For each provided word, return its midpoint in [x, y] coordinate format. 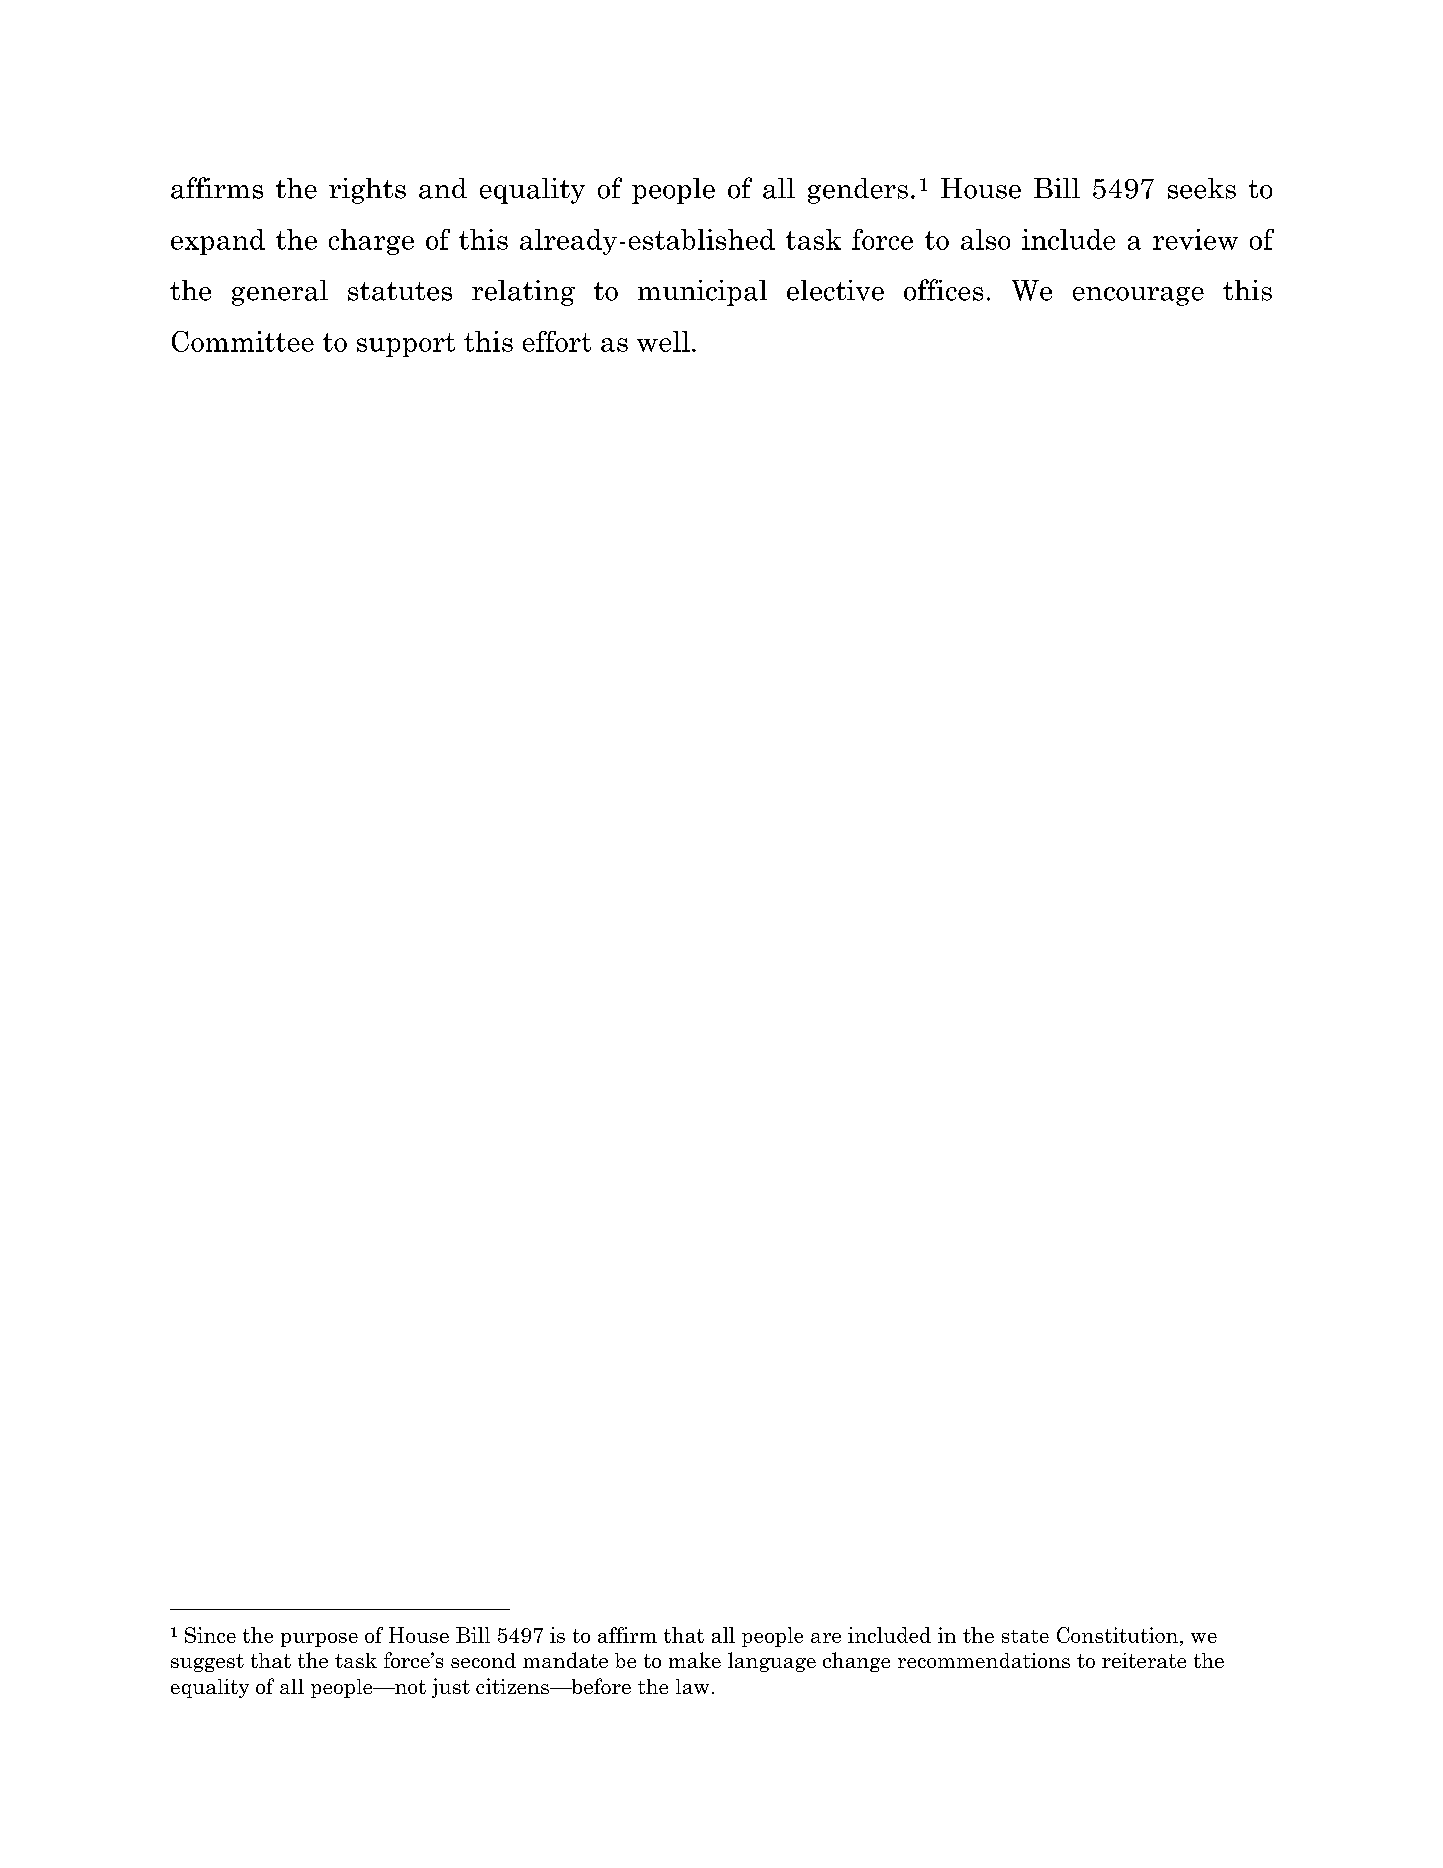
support [406, 345]
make [695, 1660]
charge [371, 242]
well [663, 341]
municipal [702, 293]
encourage [1138, 296]
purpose [319, 1640]
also [985, 239]
